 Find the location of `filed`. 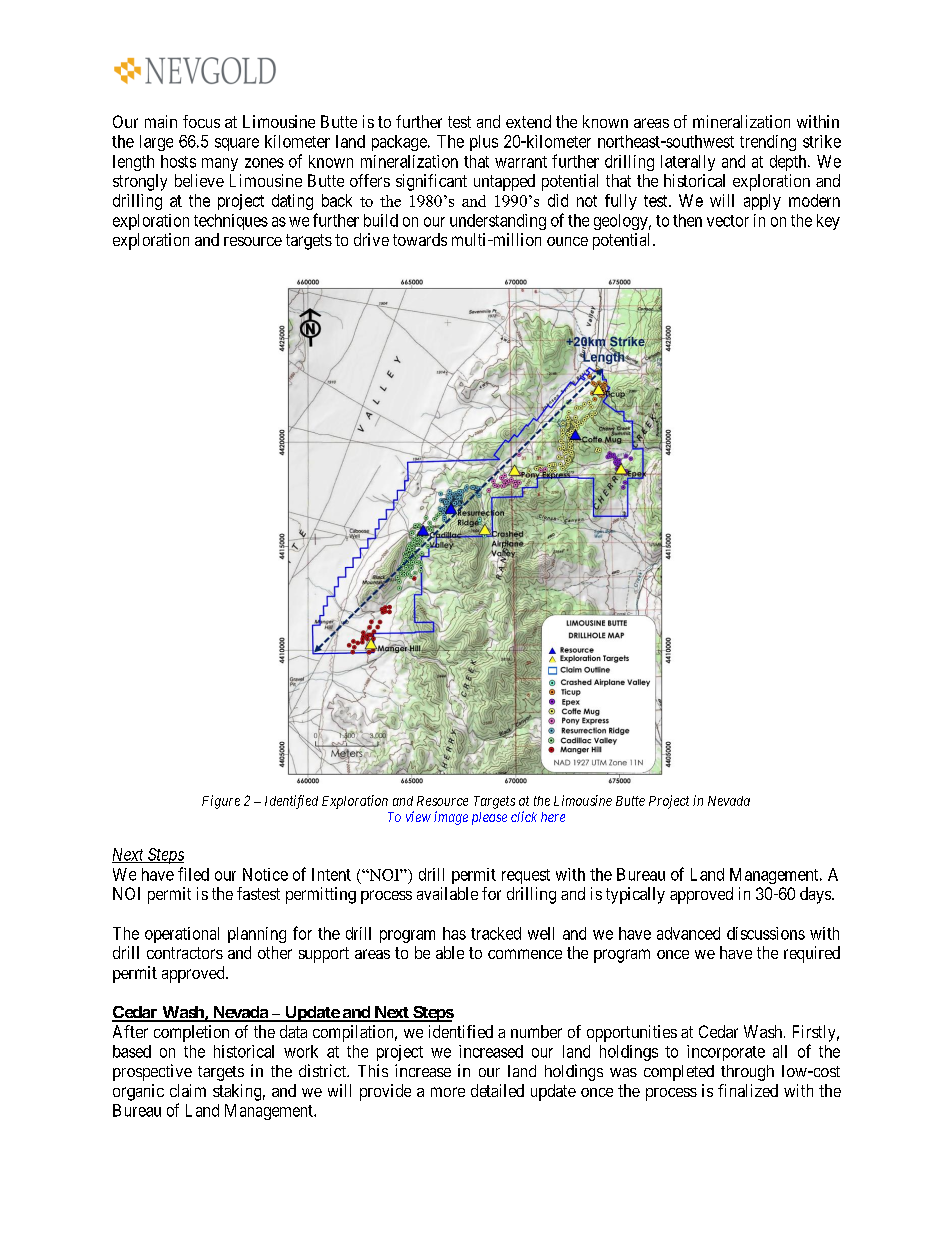

filed is located at coordinates (193, 874).
